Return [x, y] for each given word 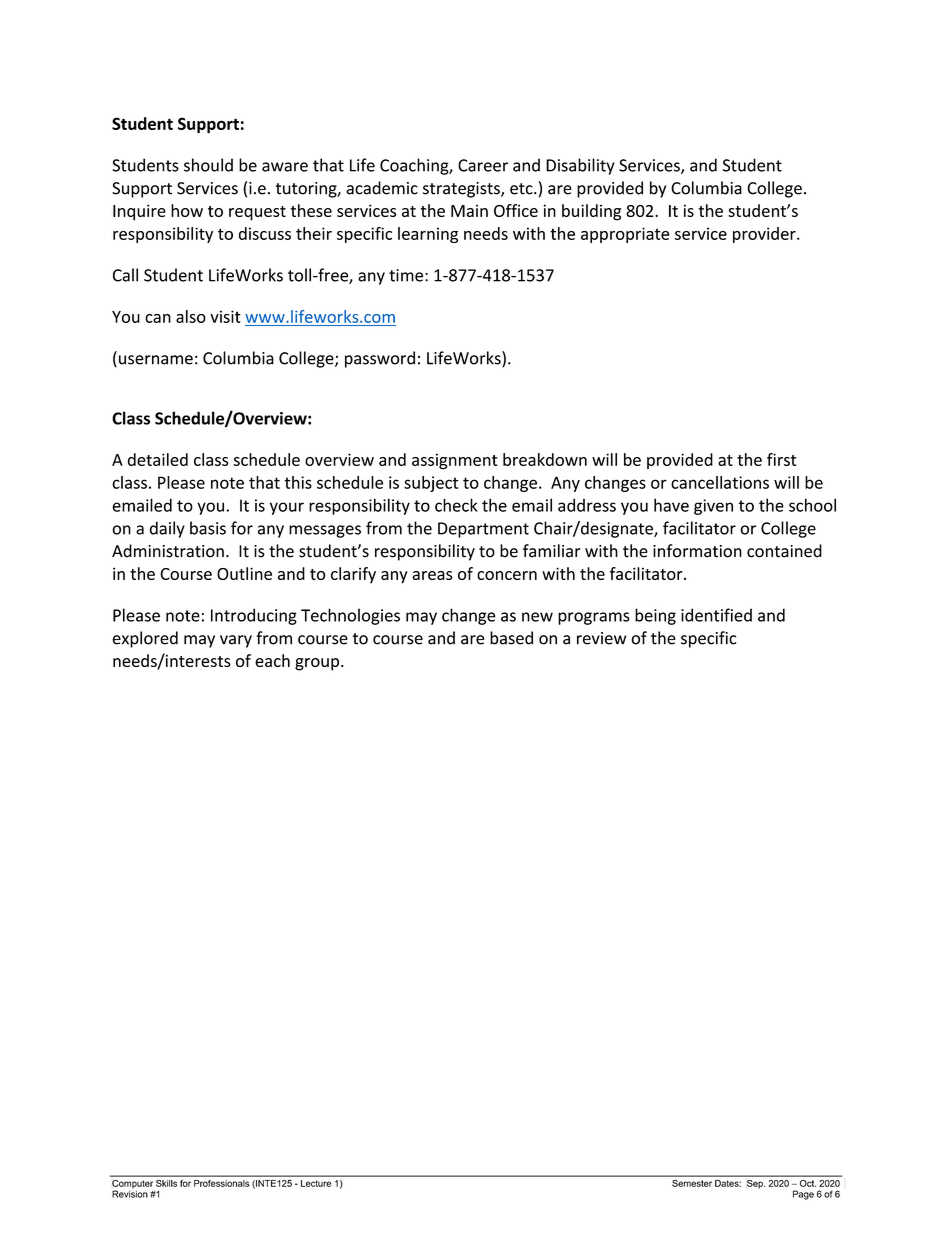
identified [716, 615]
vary [236, 641]
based [511, 638]
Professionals [221, 1183]
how [187, 210]
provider [765, 235]
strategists [462, 190]
